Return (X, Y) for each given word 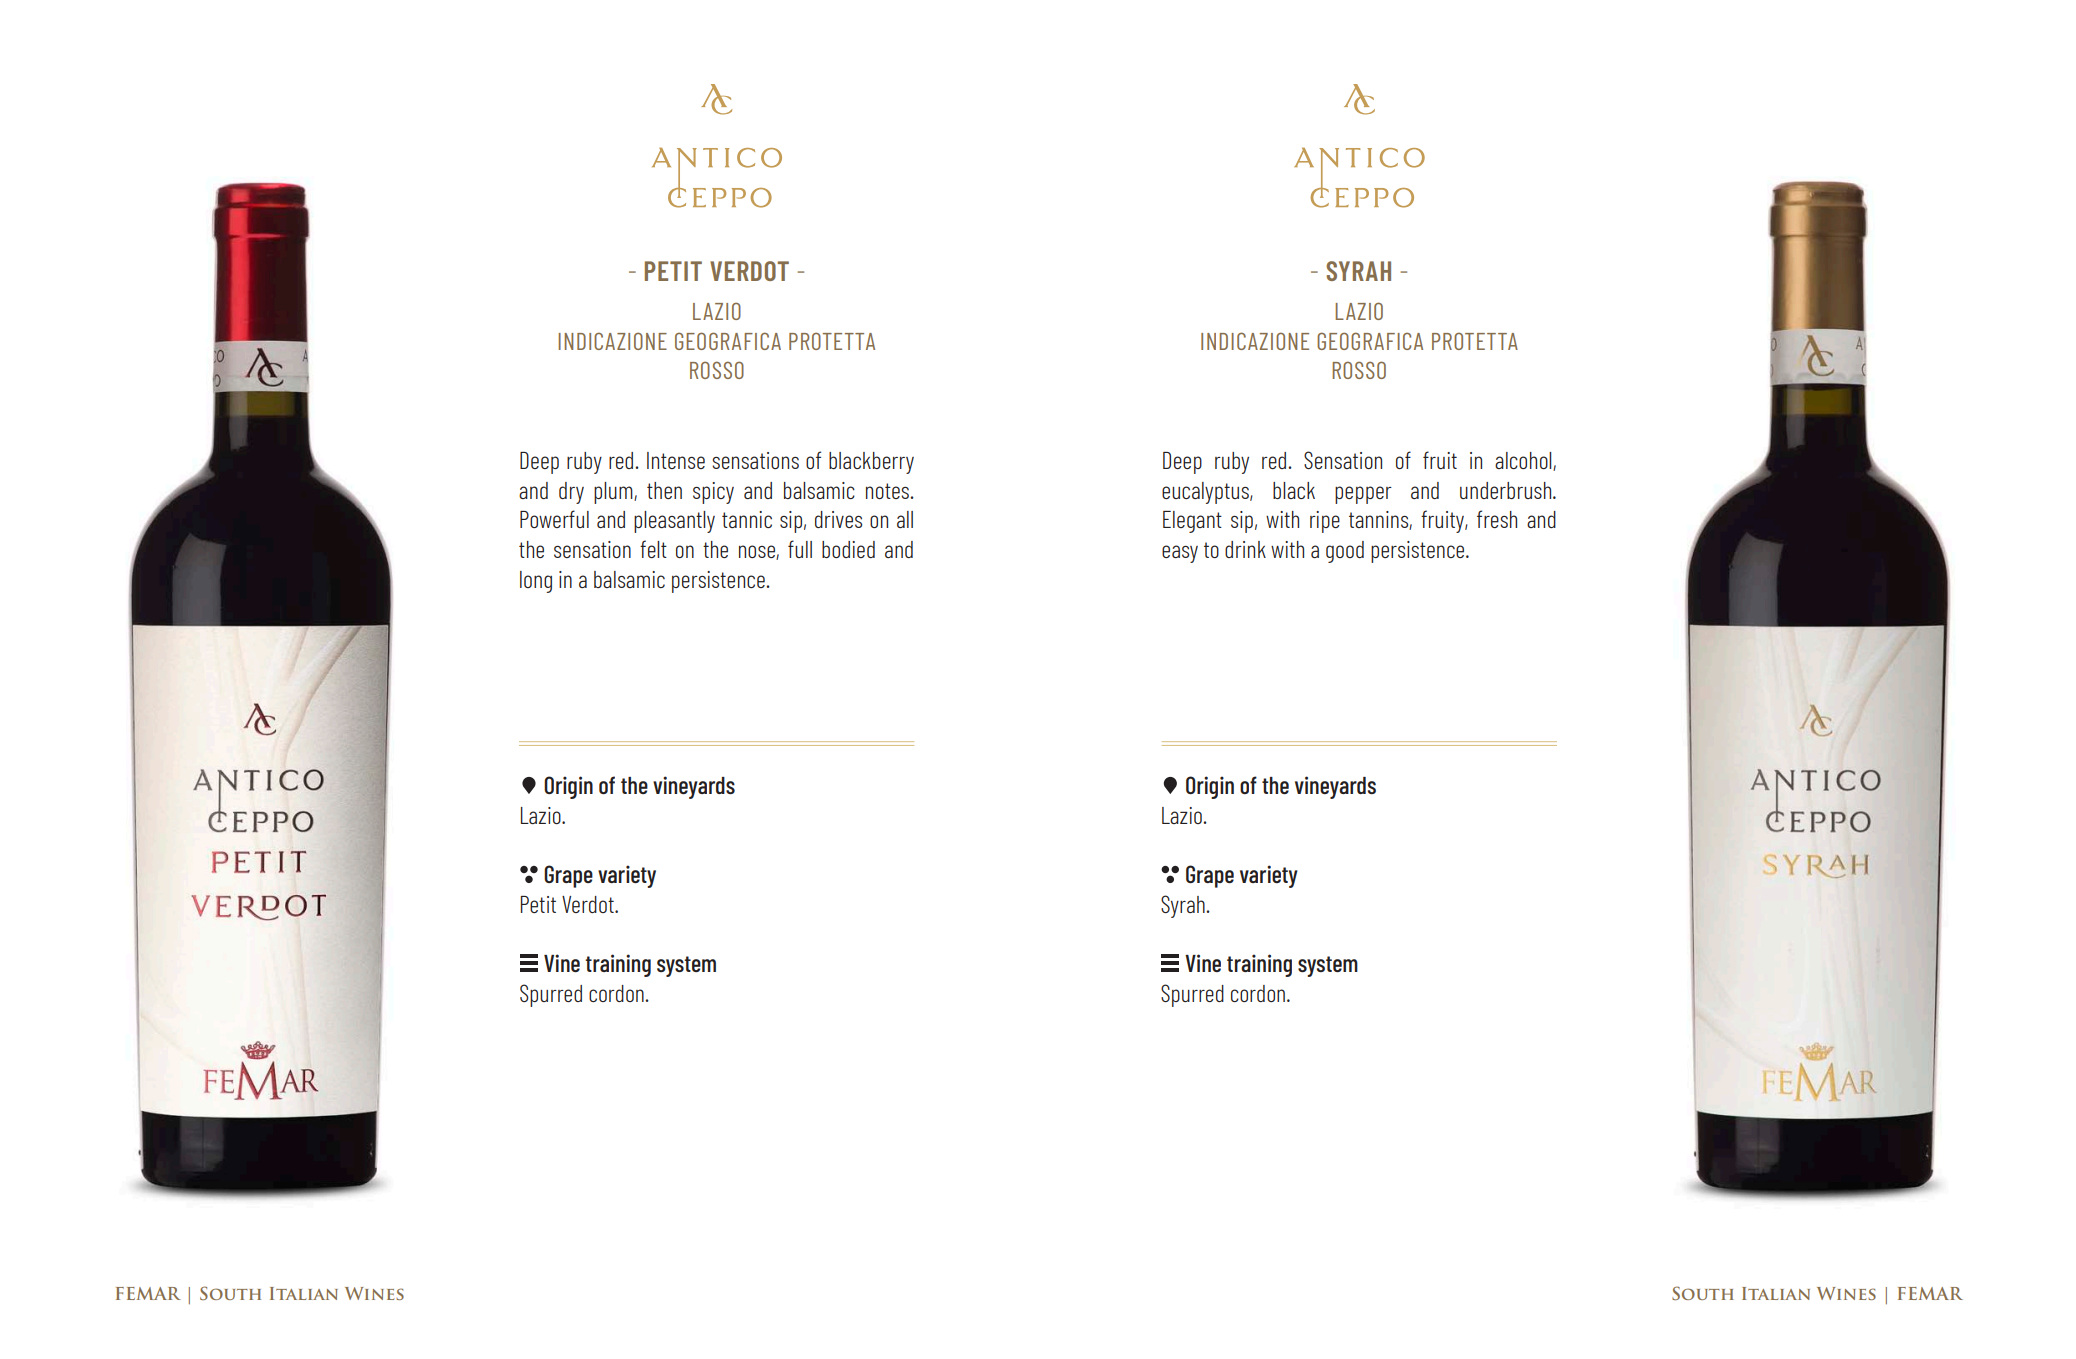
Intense (676, 460)
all (905, 519)
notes (888, 491)
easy (1180, 554)
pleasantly (674, 522)
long (536, 582)
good (1345, 552)
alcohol (1524, 461)
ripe (1325, 522)
